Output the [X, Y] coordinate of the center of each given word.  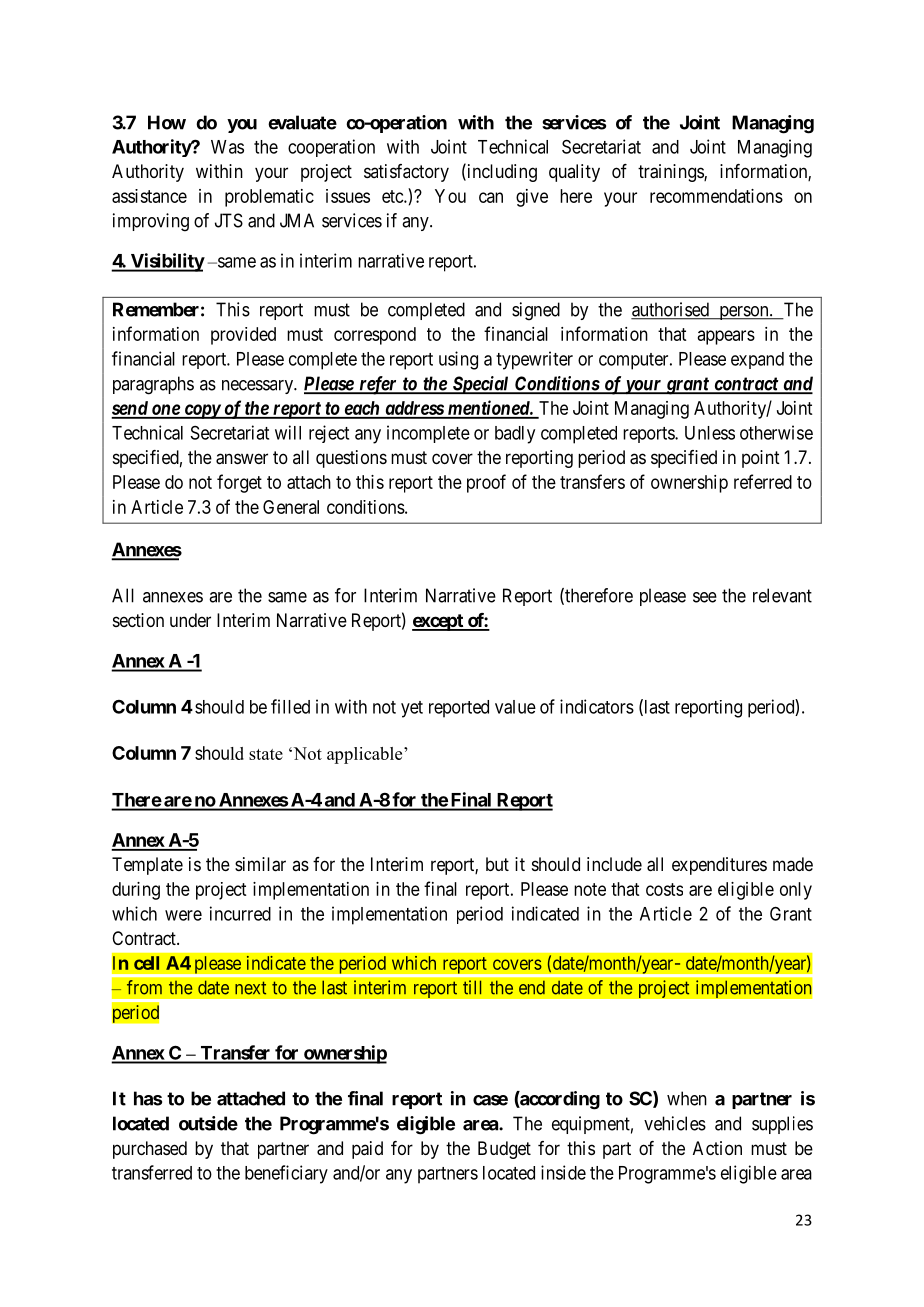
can [491, 197]
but [497, 864]
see [705, 597]
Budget [504, 1150]
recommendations [716, 196]
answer [242, 459]
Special [480, 385]
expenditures [719, 866]
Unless [710, 433]
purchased [150, 1150]
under [190, 620]
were [183, 915]
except [438, 622]
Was [227, 147]
